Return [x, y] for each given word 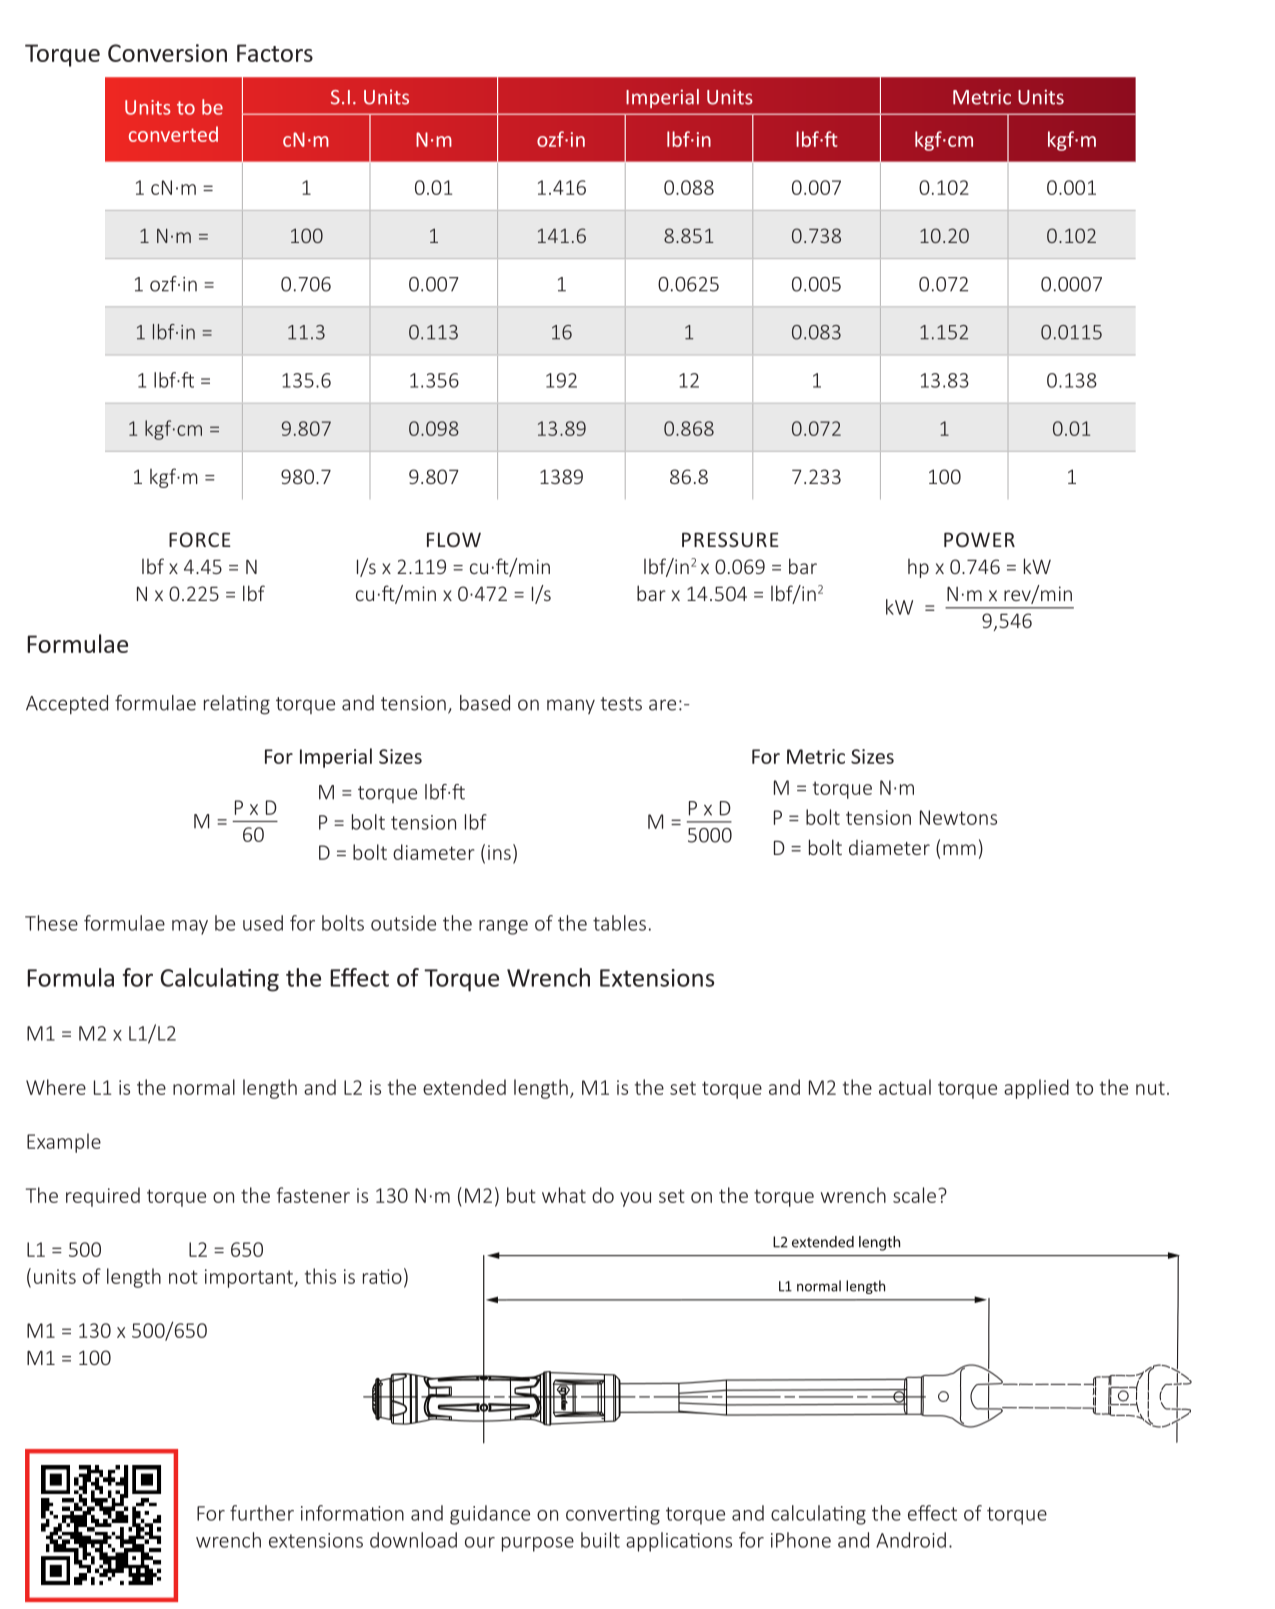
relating [237, 705]
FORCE [200, 539]
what [564, 1195]
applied [1036, 1089]
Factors [275, 53]
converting [613, 1515]
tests [621, 704]
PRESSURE [730, 539]
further [262, 1513]
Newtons [958, 817]
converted [173, 134]
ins [499, 852]
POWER [979, 539]
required [103, 1197]
